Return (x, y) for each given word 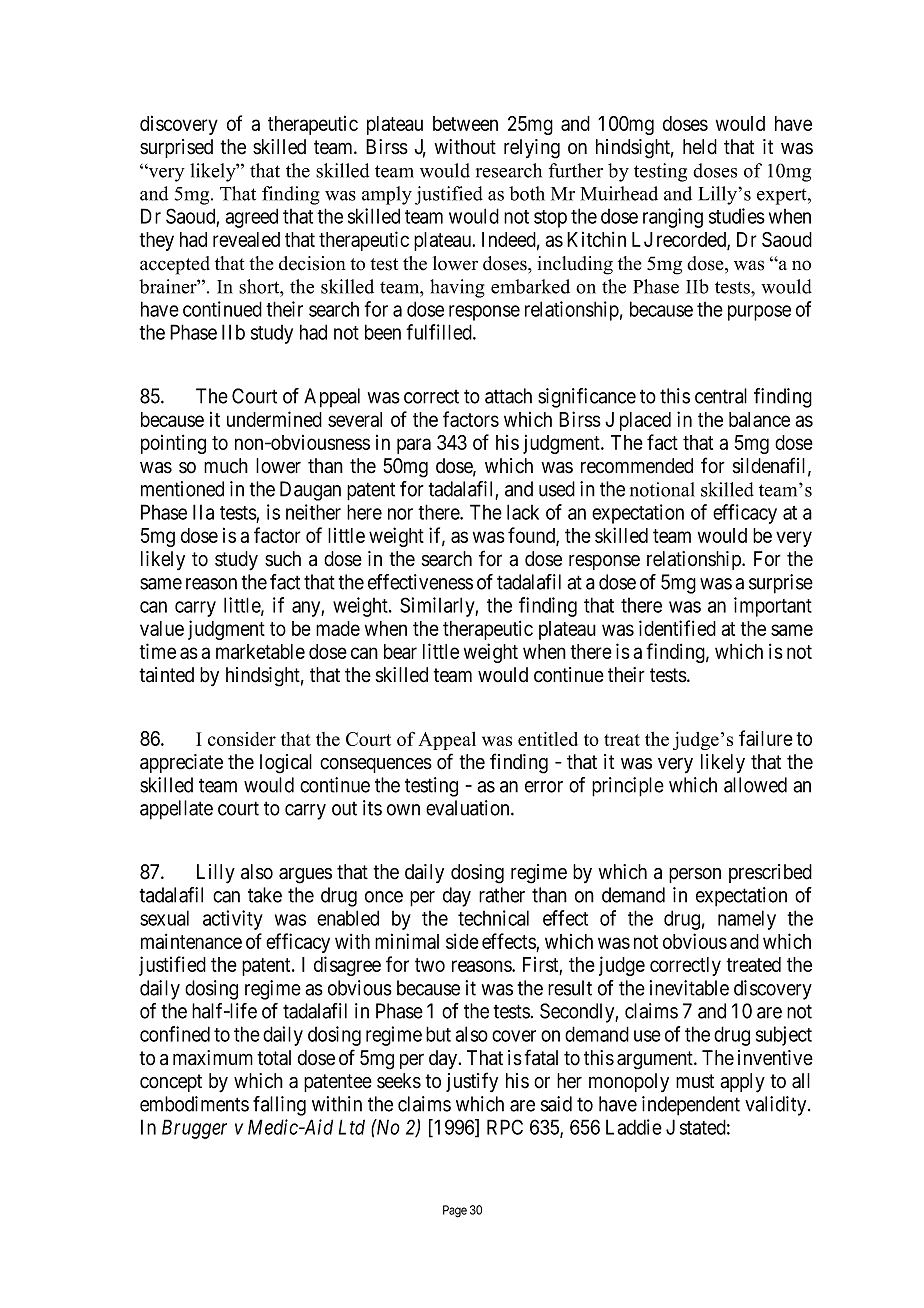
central (721, 396)
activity (233, 920)
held (700, 147)
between (465, 123)
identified (677, 628)
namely (747, 920)
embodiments (194, 1104)
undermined (274, 419)
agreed (251, 218)
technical (493, 918)
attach (508, 396)
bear (400, 651)
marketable (260, 651)
